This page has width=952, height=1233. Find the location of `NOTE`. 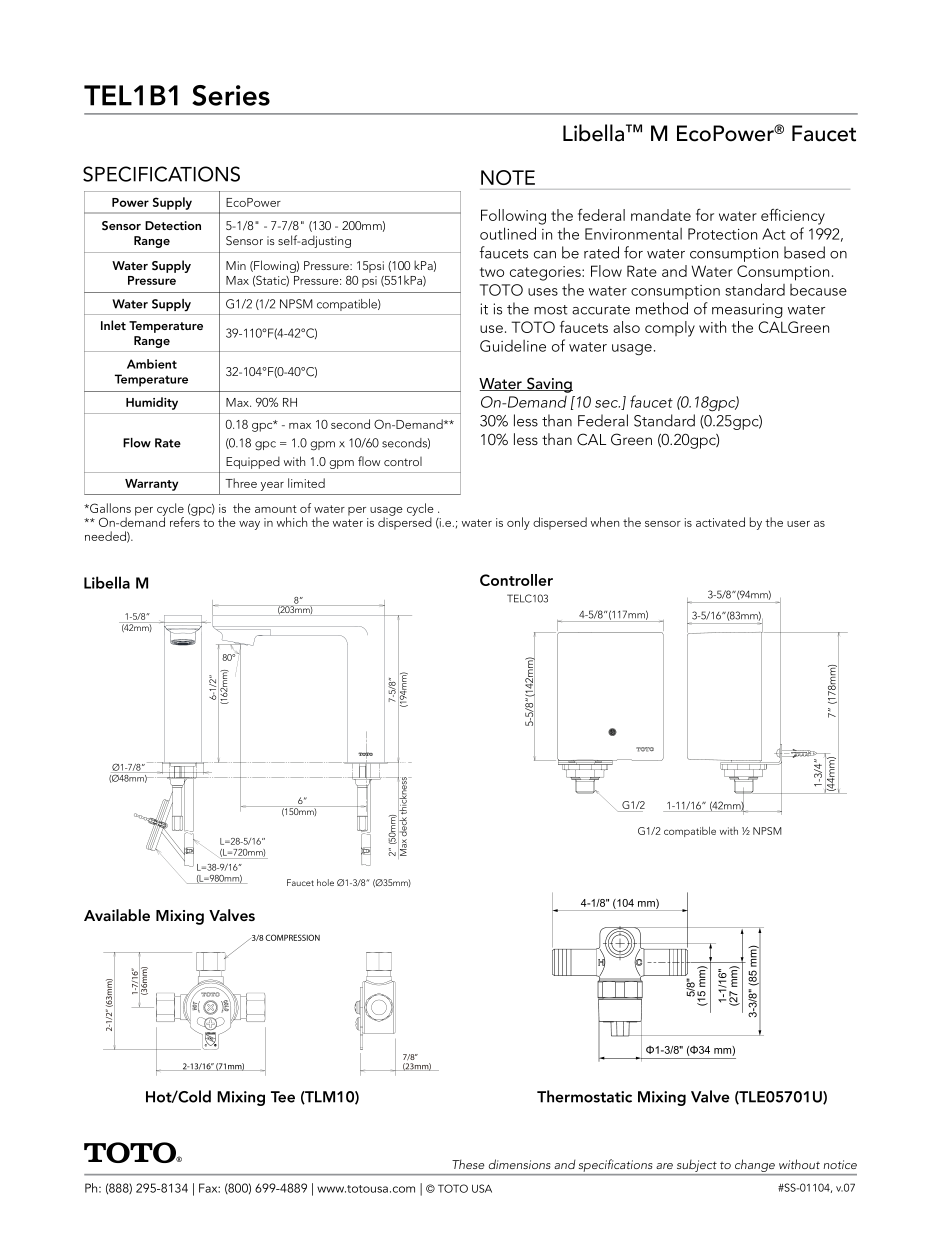

NOTE is located at coordinates (508, 177).
